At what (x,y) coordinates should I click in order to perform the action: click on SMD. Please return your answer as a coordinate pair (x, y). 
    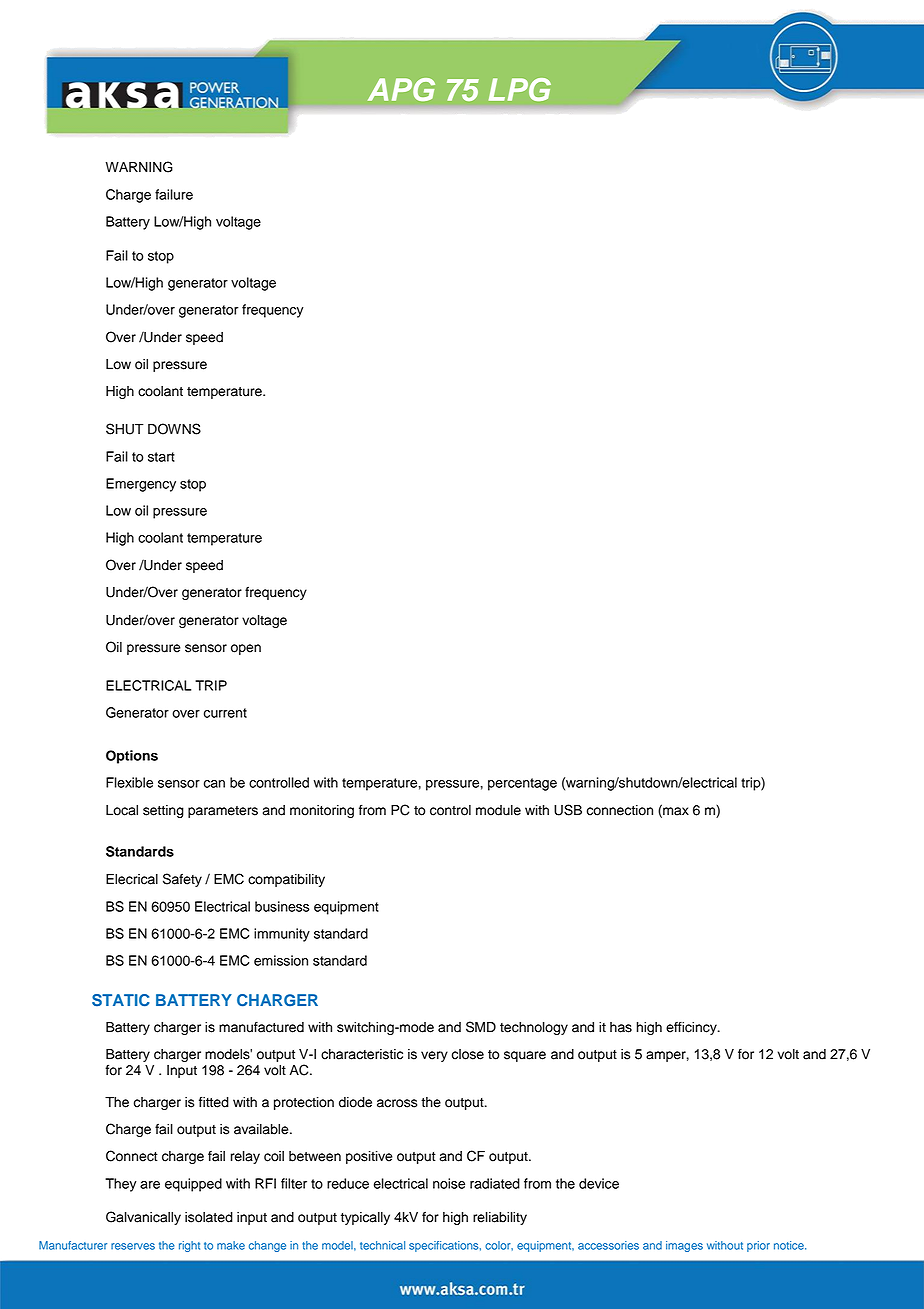
    Looking at the image, I should click on (481, 1027).
